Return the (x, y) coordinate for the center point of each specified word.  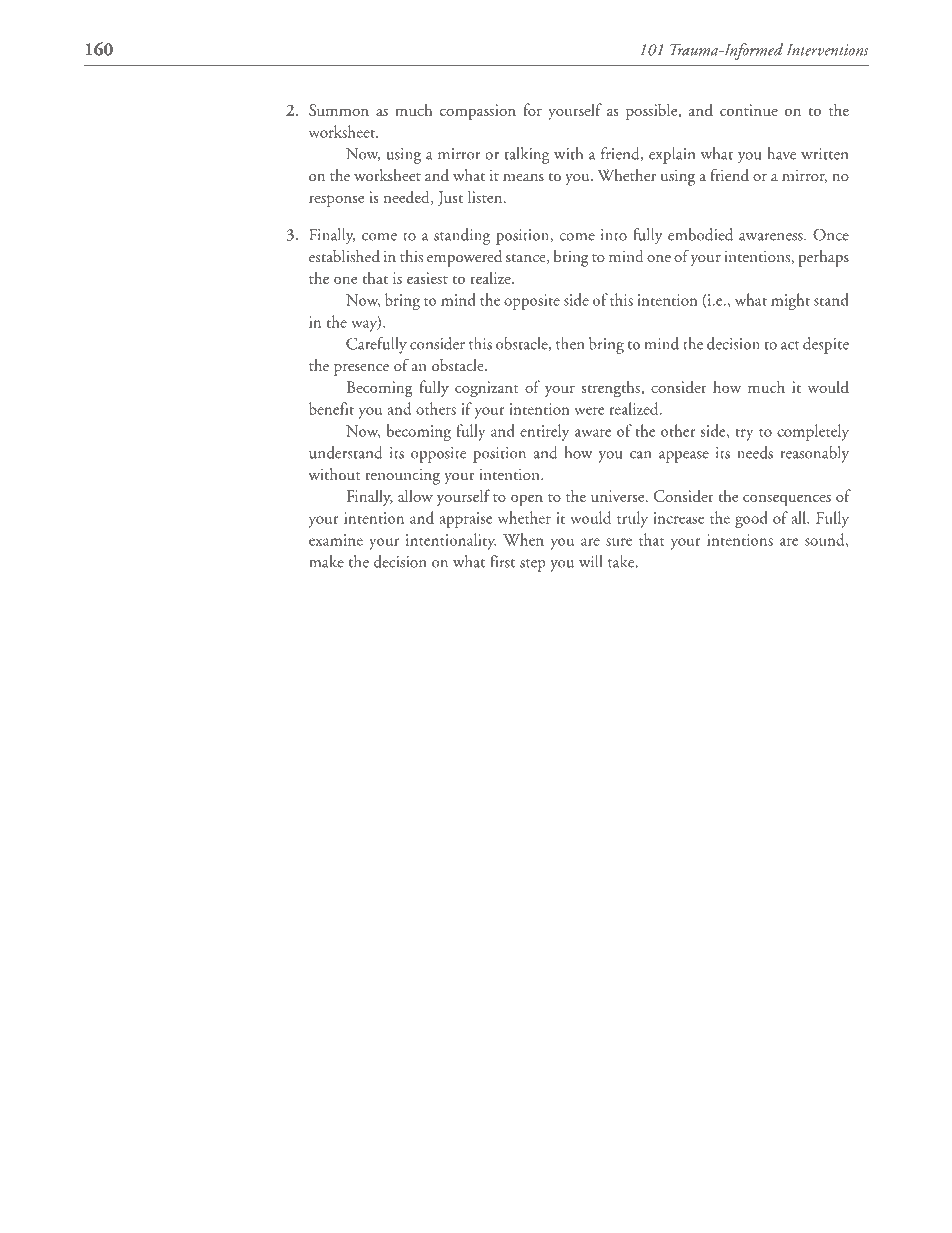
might (790, 301)
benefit (331, 408)
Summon (339, 110)
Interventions (827, 50)
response (336, 201)
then (570, 343)
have (781, 153)
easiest (427, 278)
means (523, 177)
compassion (478, 112)
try (744, 435)
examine (336, 540)
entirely (544, 432)
